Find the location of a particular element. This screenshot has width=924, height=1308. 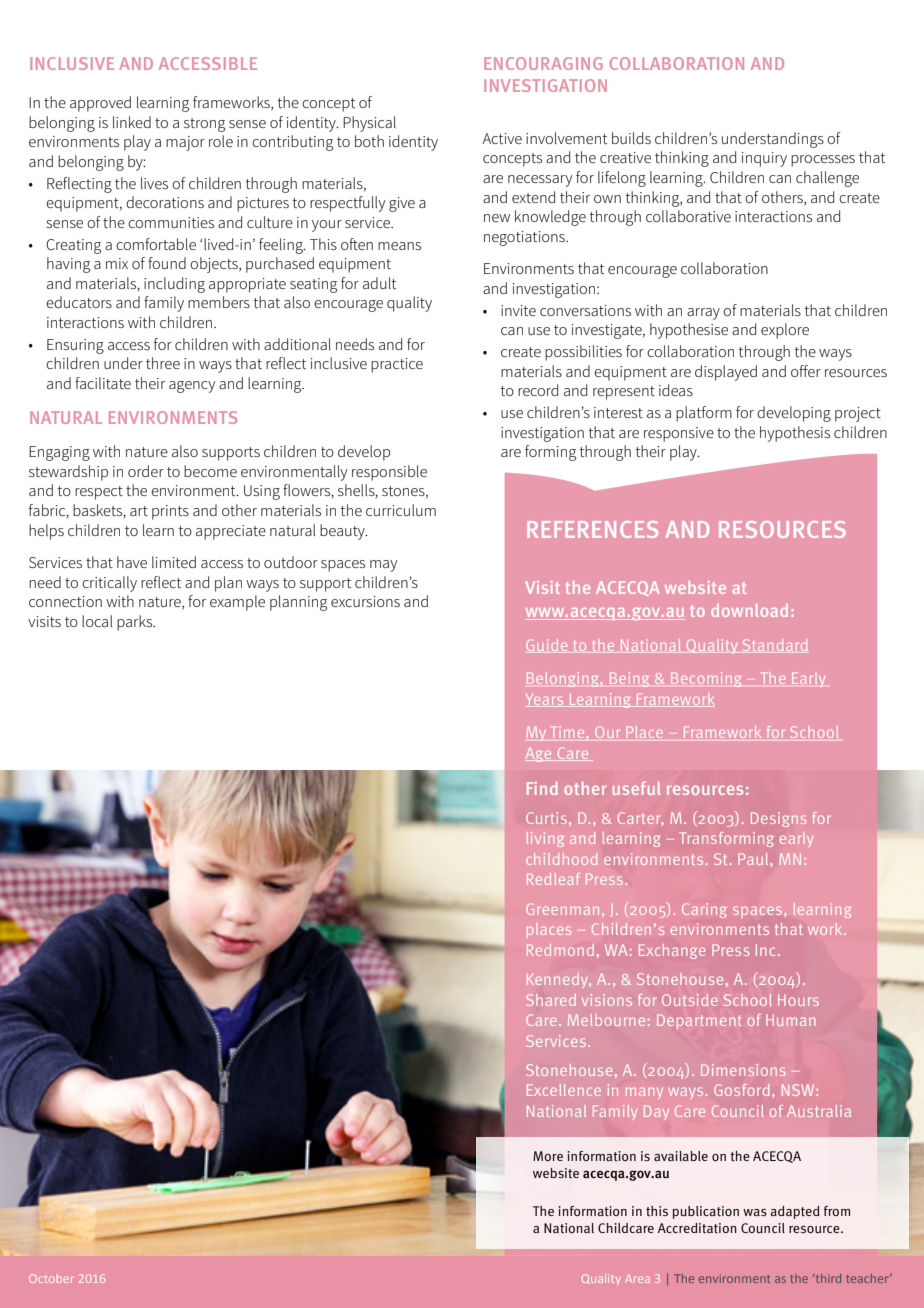

responsible is located at coordinates (389, 473).
